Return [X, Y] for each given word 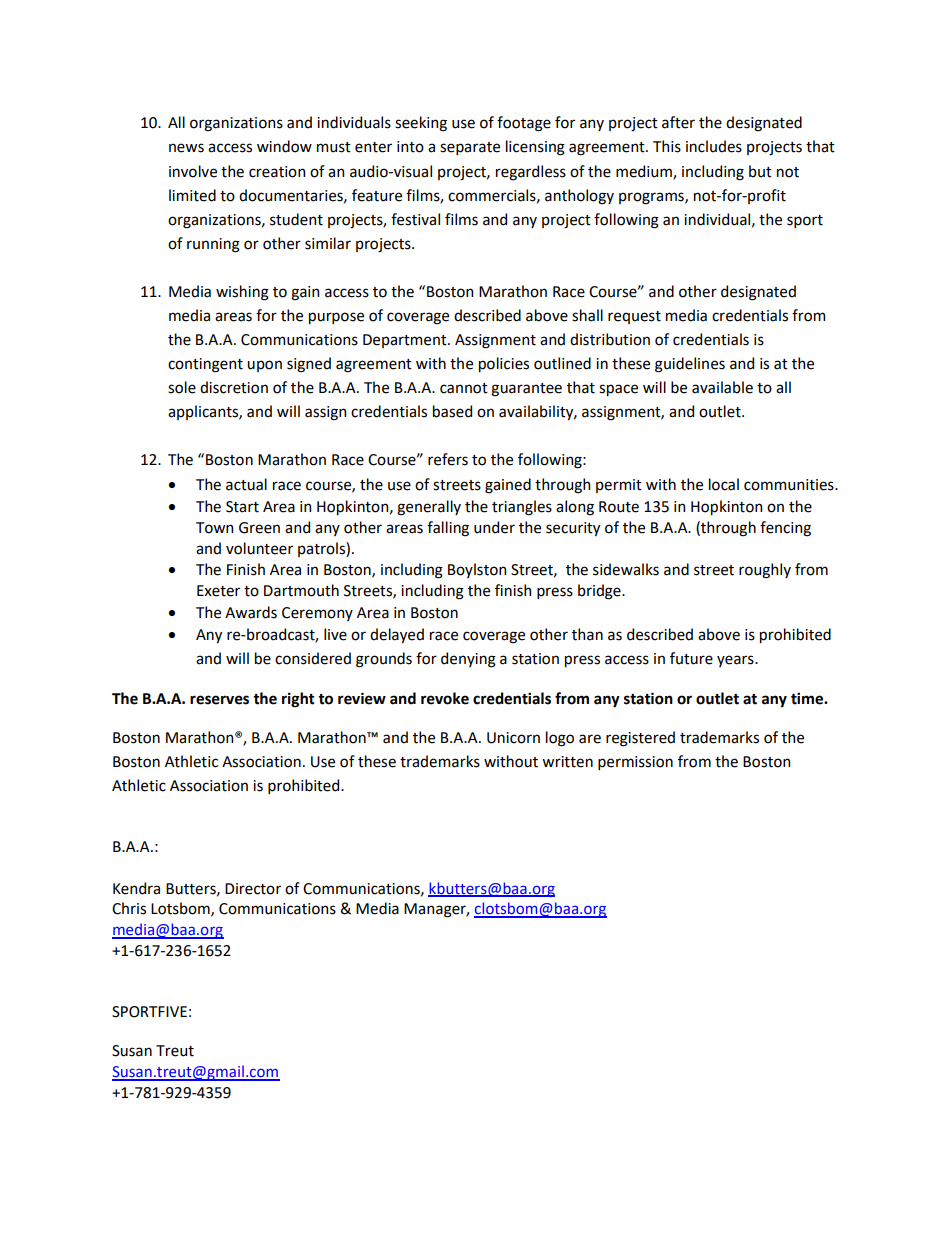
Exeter [218, 591]
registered [640, 739]
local [724, 484]
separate [470, 148]
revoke [445, 698]
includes [714, 146]
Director [253, 889]
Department [406, 341]
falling [448, 529]
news [186, 148]
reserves [219, 700]
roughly [765, 571]
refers [448, 459]
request [634, 317]
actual [246, 484]
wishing [242, 293]
